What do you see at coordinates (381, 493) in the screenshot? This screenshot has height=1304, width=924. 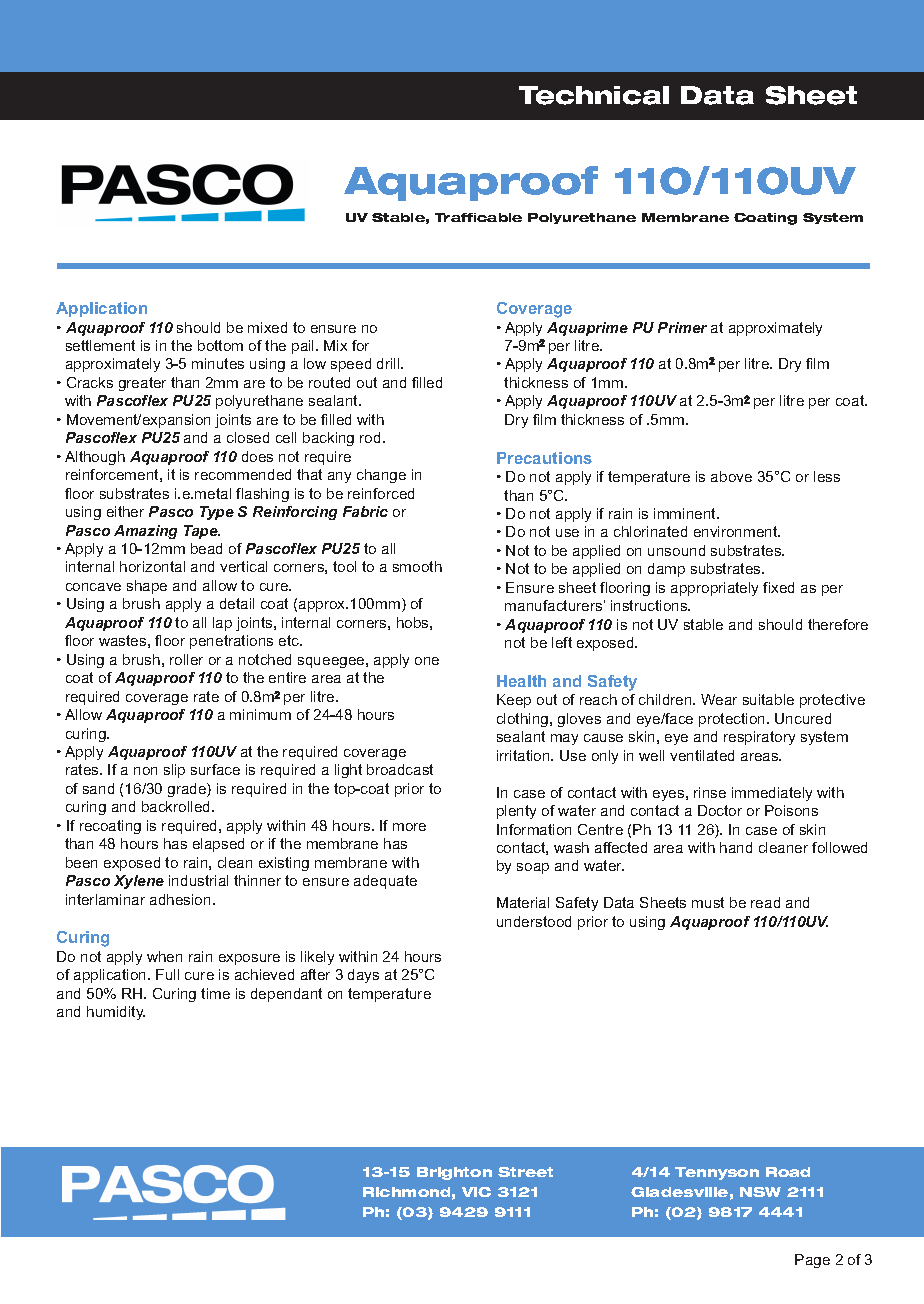 I see `reinforced` at bounding box center [381, 493].
